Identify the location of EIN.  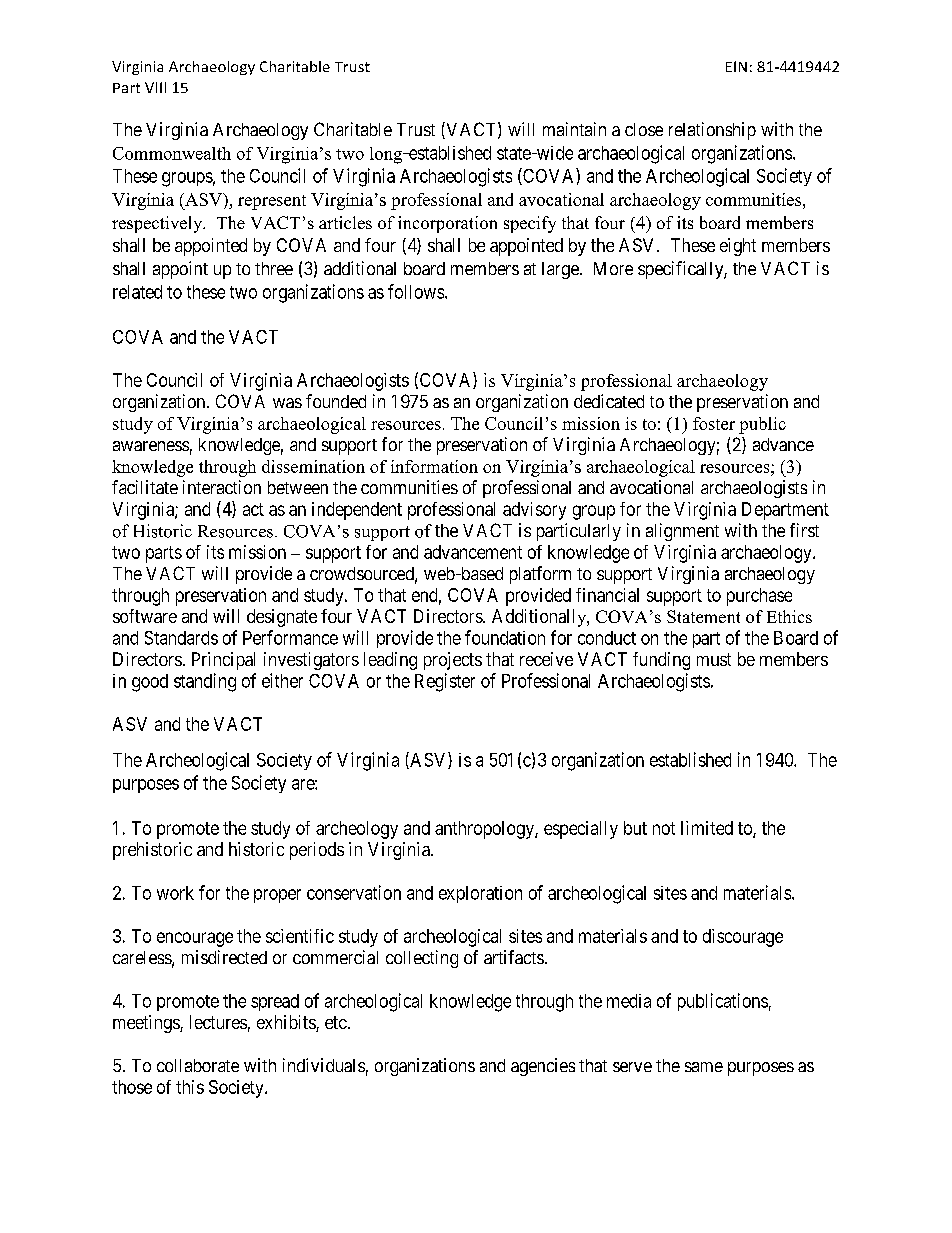
(736, 66).
